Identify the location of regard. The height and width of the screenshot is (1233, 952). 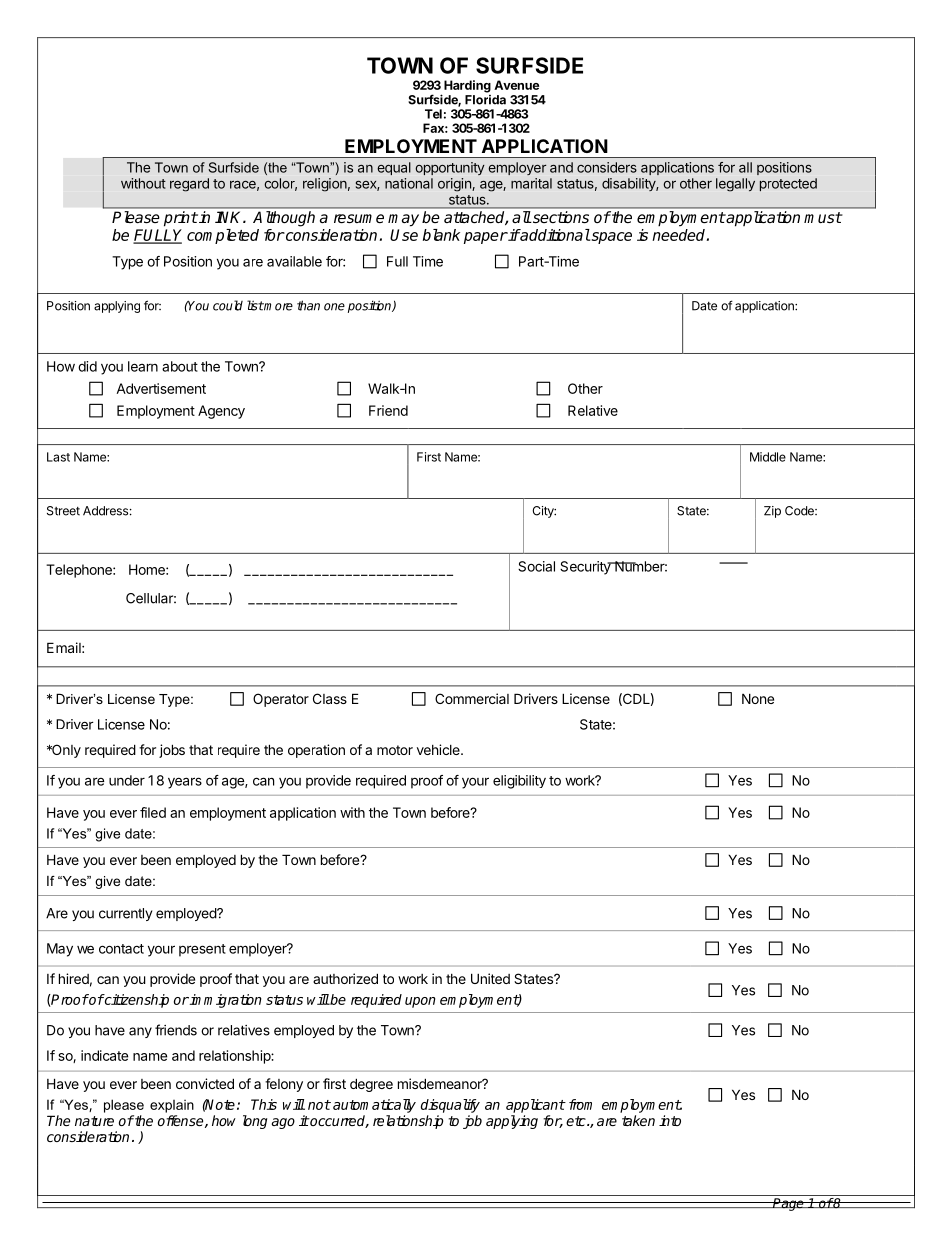
(189, 185).
